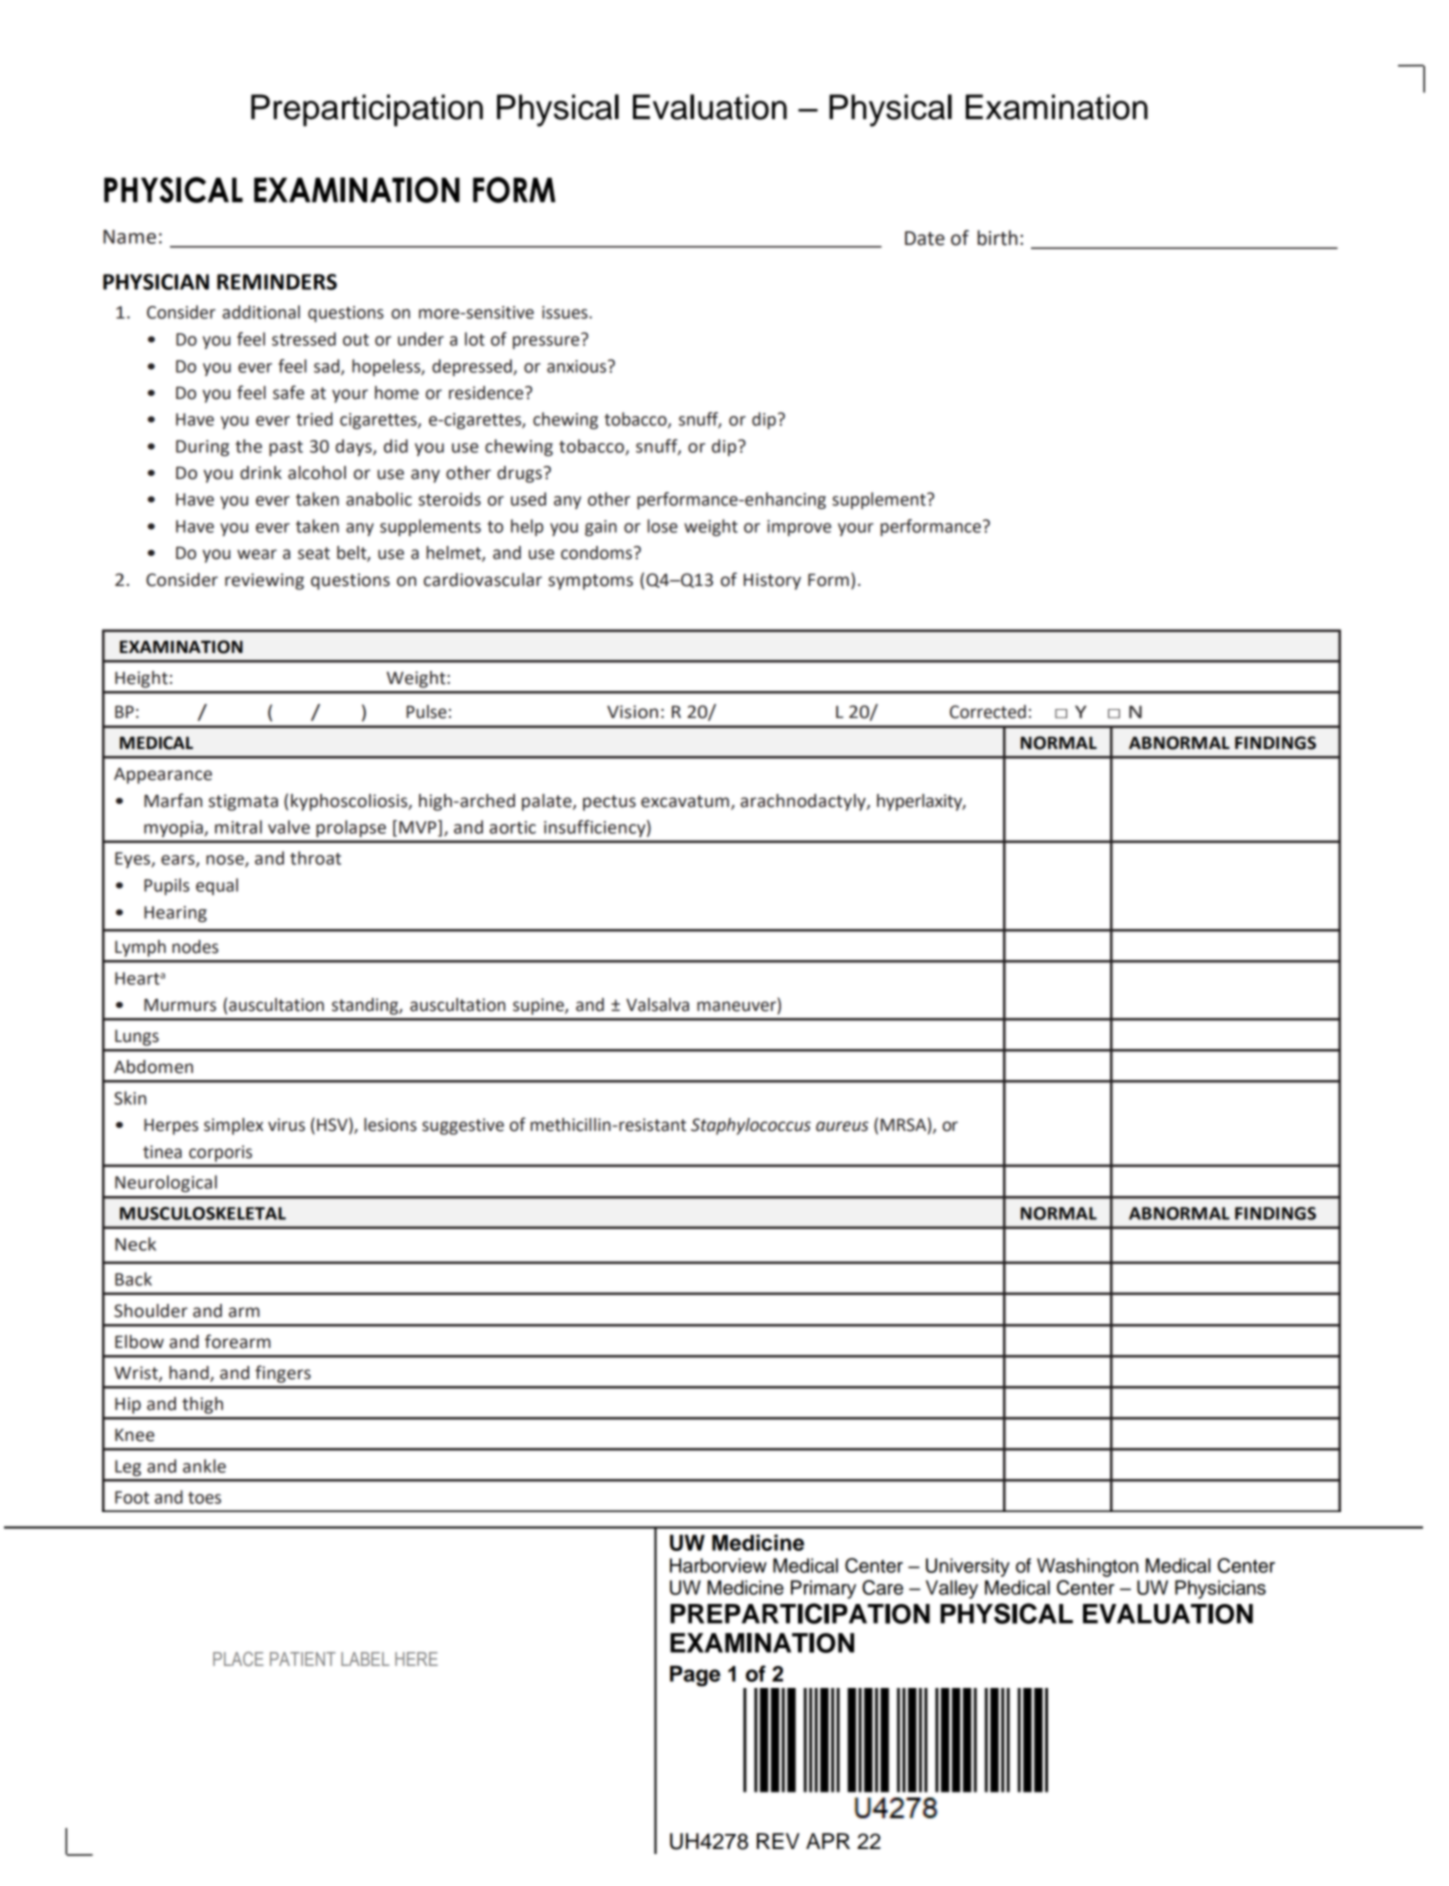 The image size is (1449, 1886). Describe the element at coordinates (277, 282) in the page. I see `REMINDERS` at that location.
